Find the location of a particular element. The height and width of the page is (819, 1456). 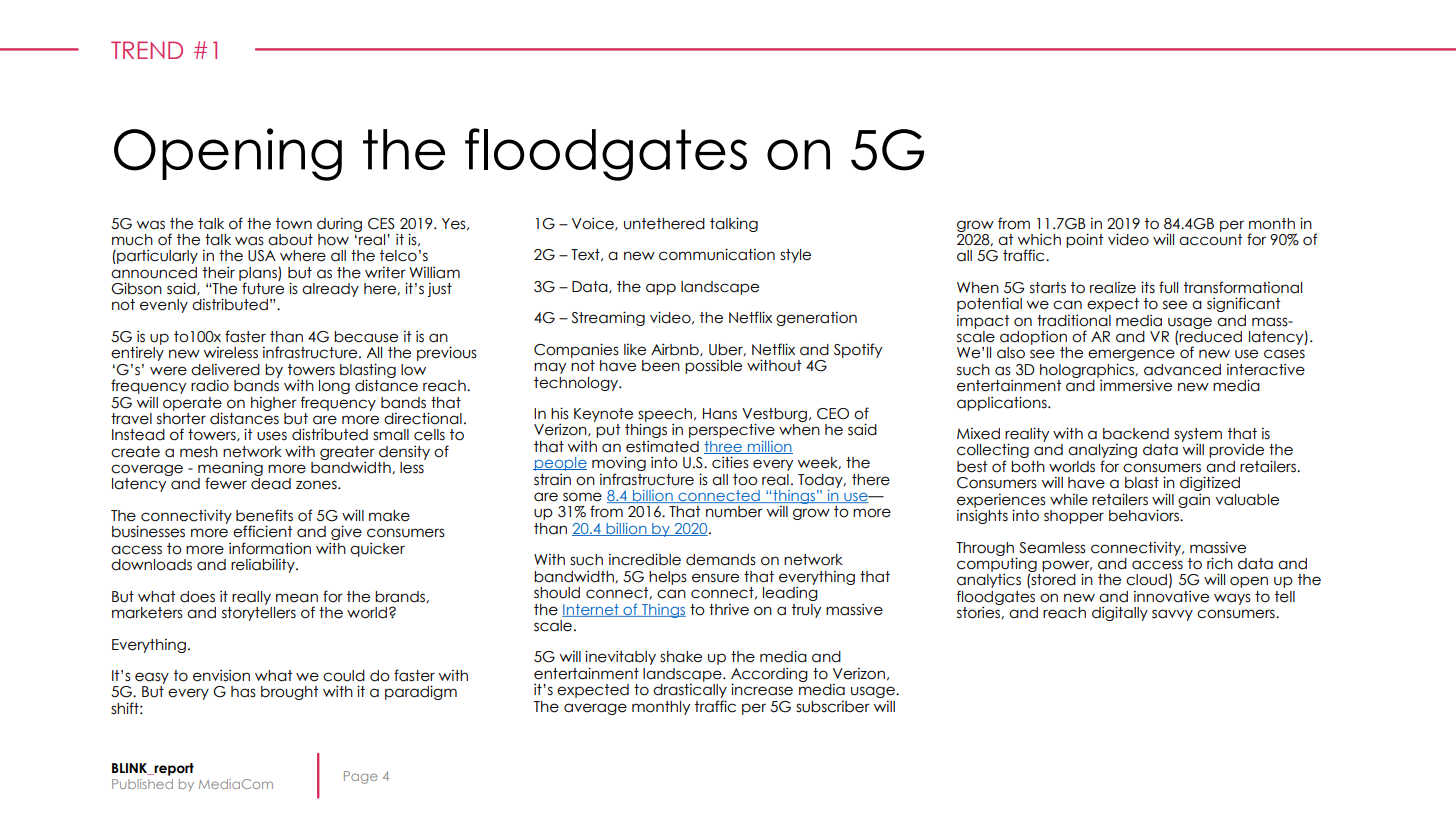

Page is located at coordinates (361, 777).
